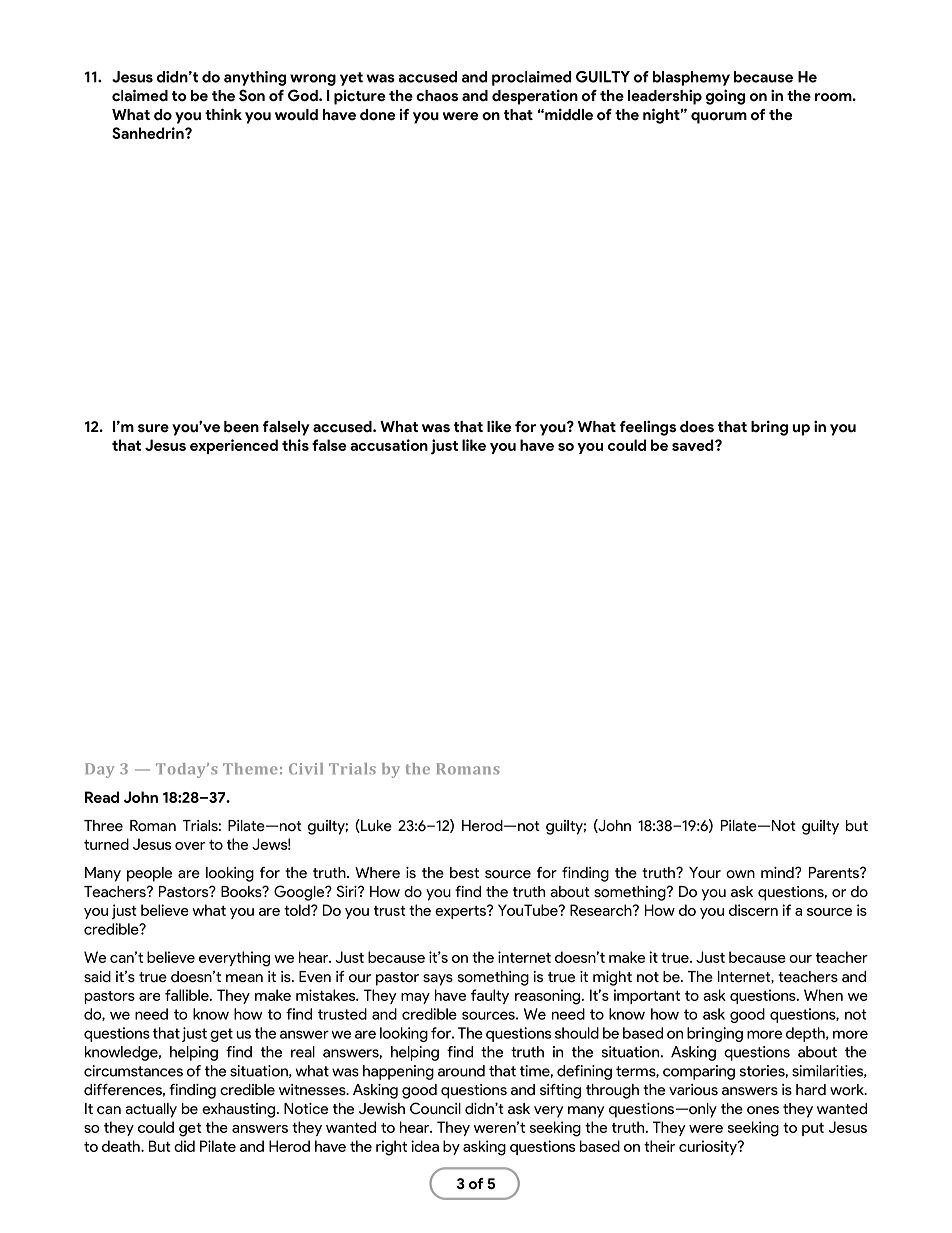  I want to click on think, so click(223, 114).
